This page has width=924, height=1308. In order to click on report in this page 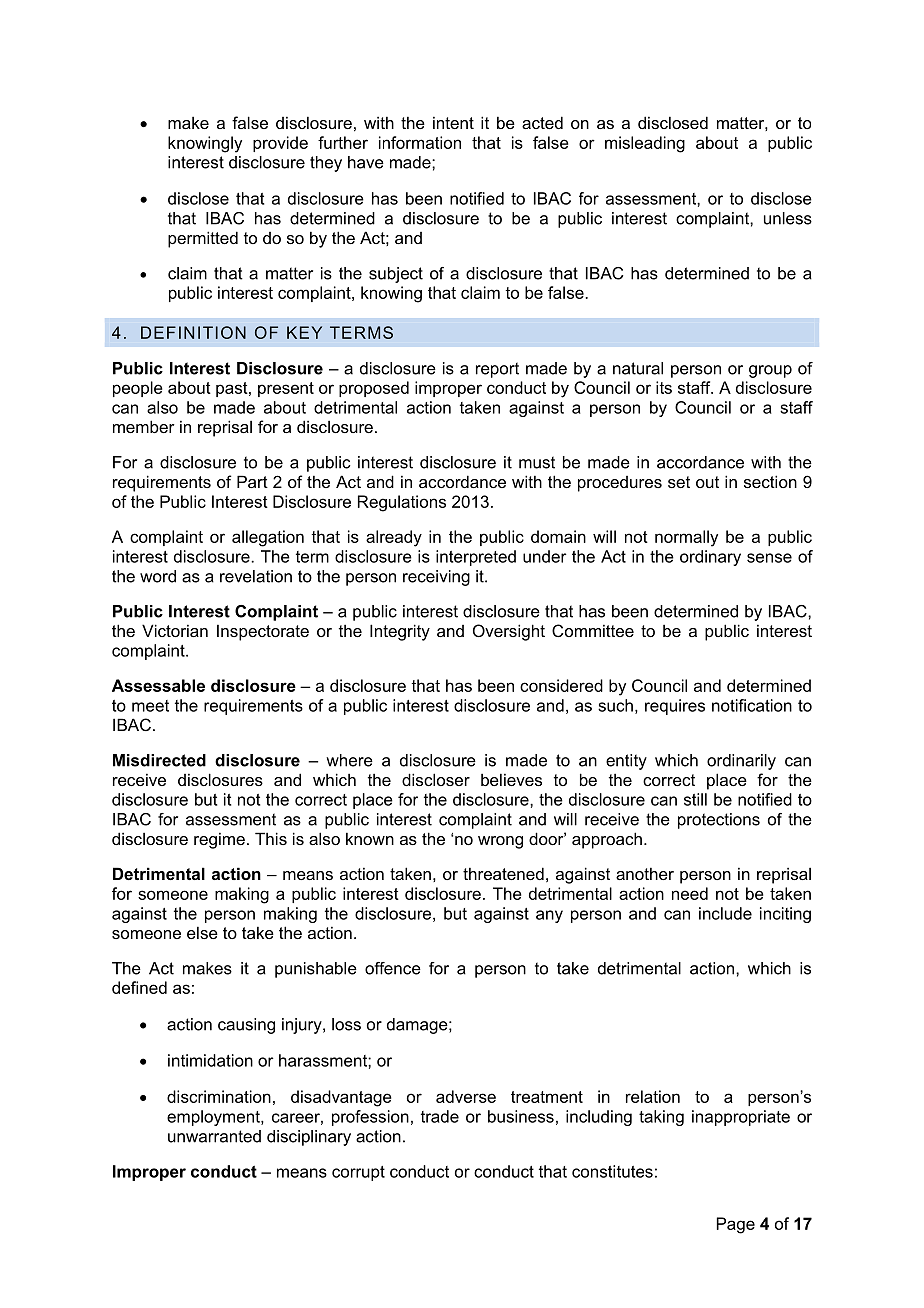, I will do `click(497, 370)`.
